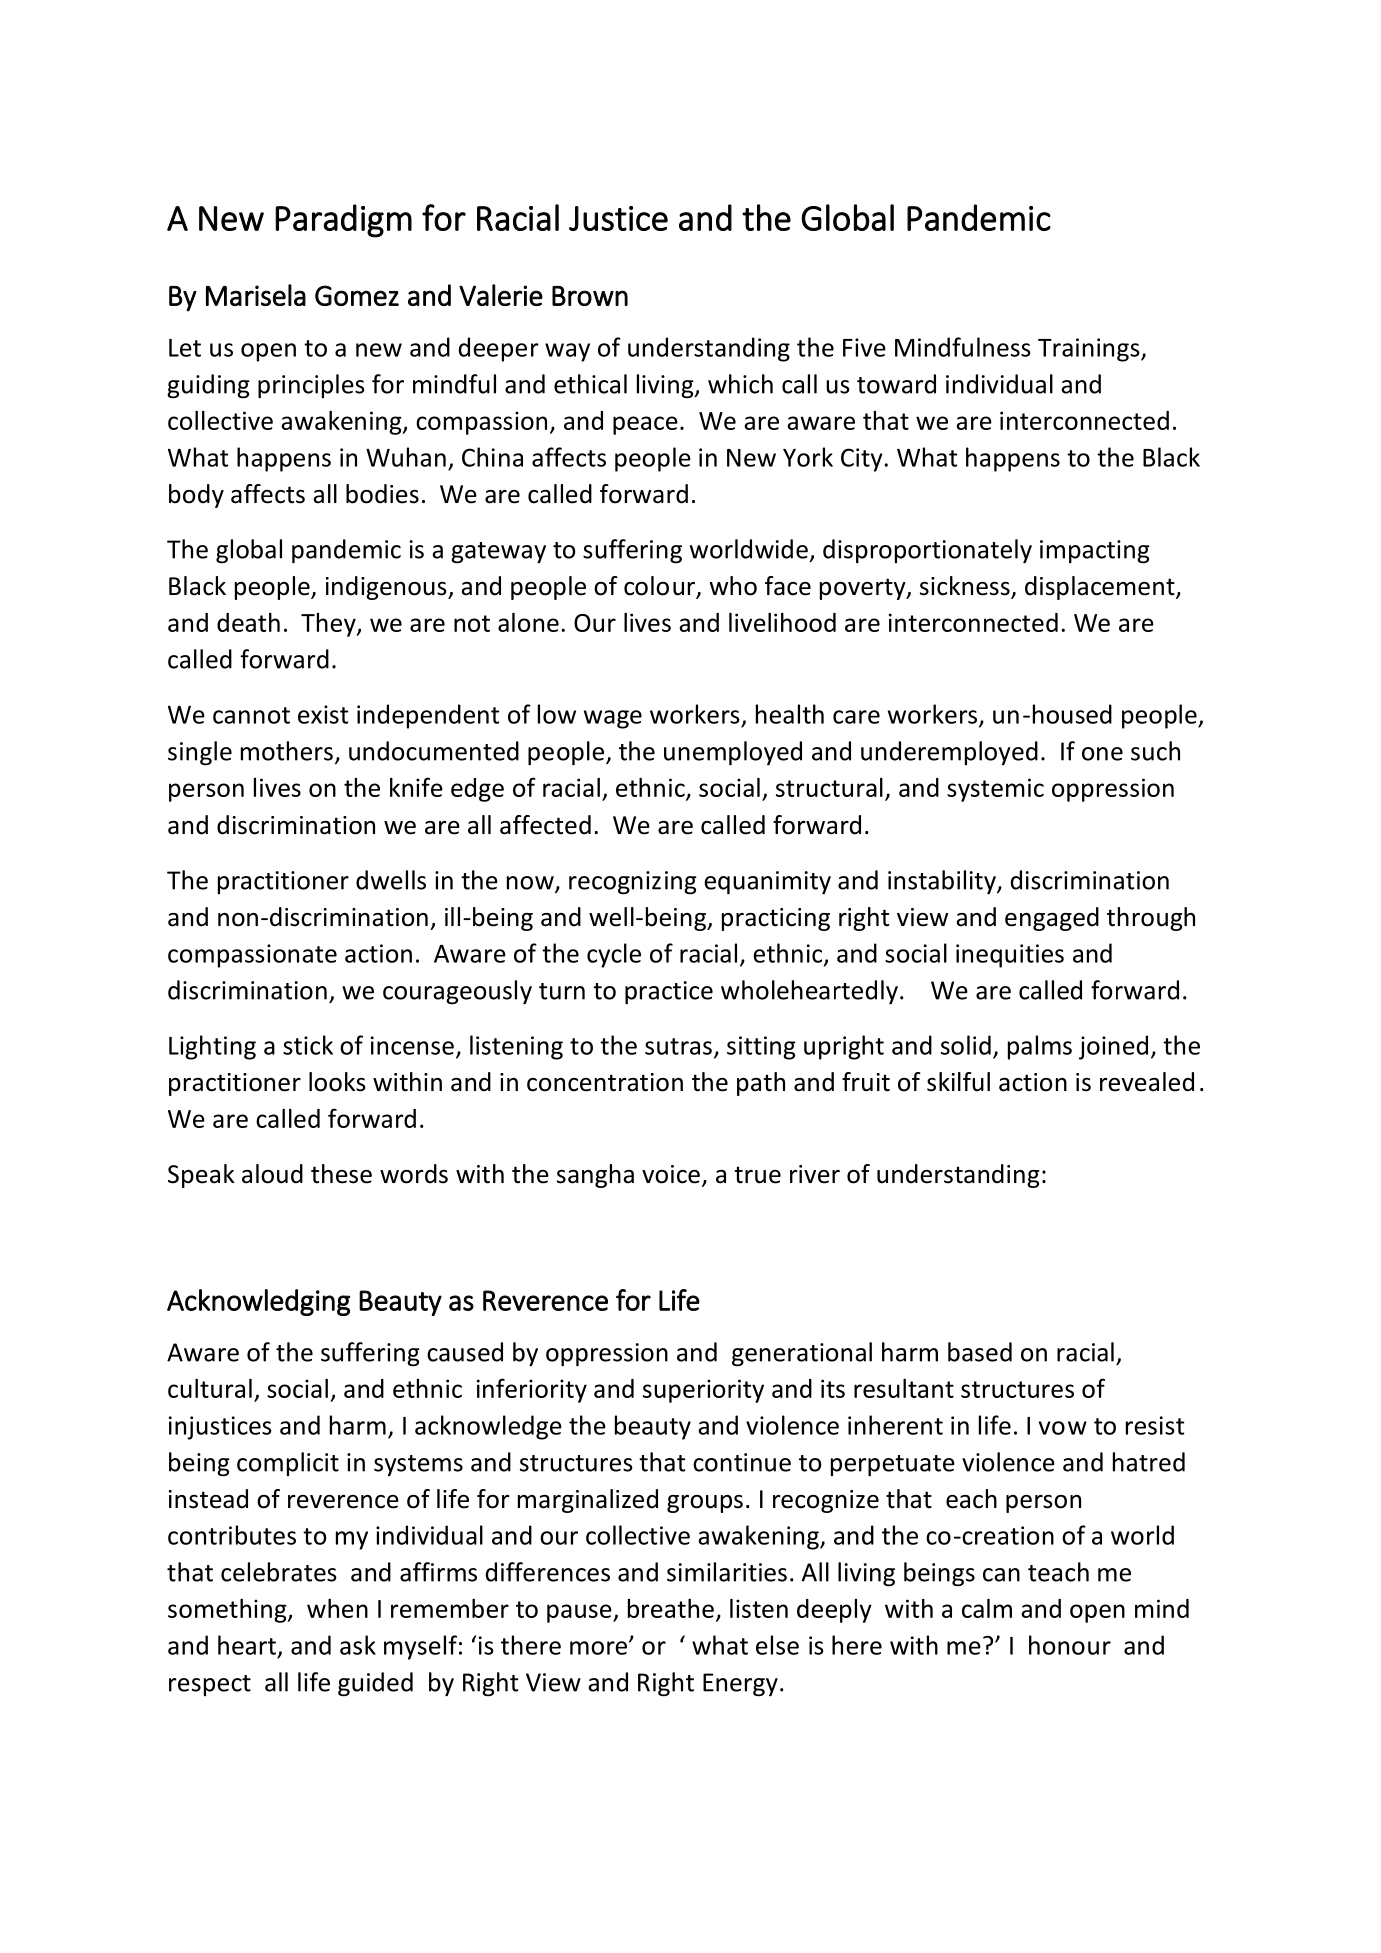 The height and width of the screenshot is (1953, 1381). Describe the element at coordinates (358, 1645) in the screenshot. I see `ask` at that location.
